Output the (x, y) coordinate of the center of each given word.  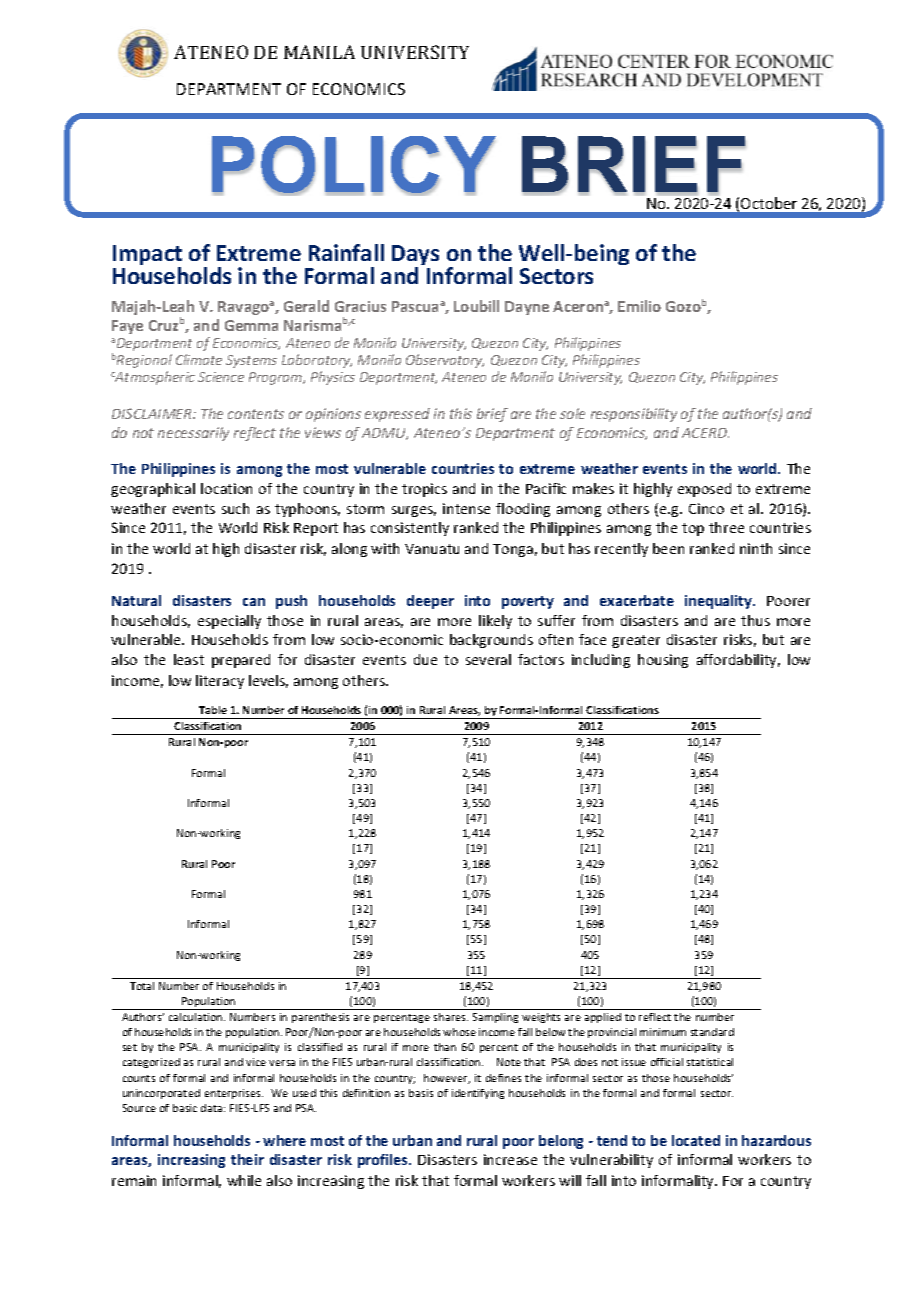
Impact (147, 257)
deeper (430, 602)
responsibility (634, 415)
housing (663, 661)
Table (213, 710)
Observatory (445, 361)
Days (415, 257)
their (247, 1159)
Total (142, 986)
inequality (720, 602)
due (425, 659)
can (254, 602)
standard (712, 1032)
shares (451, 1017)
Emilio (639, 306)
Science (221, 377)
